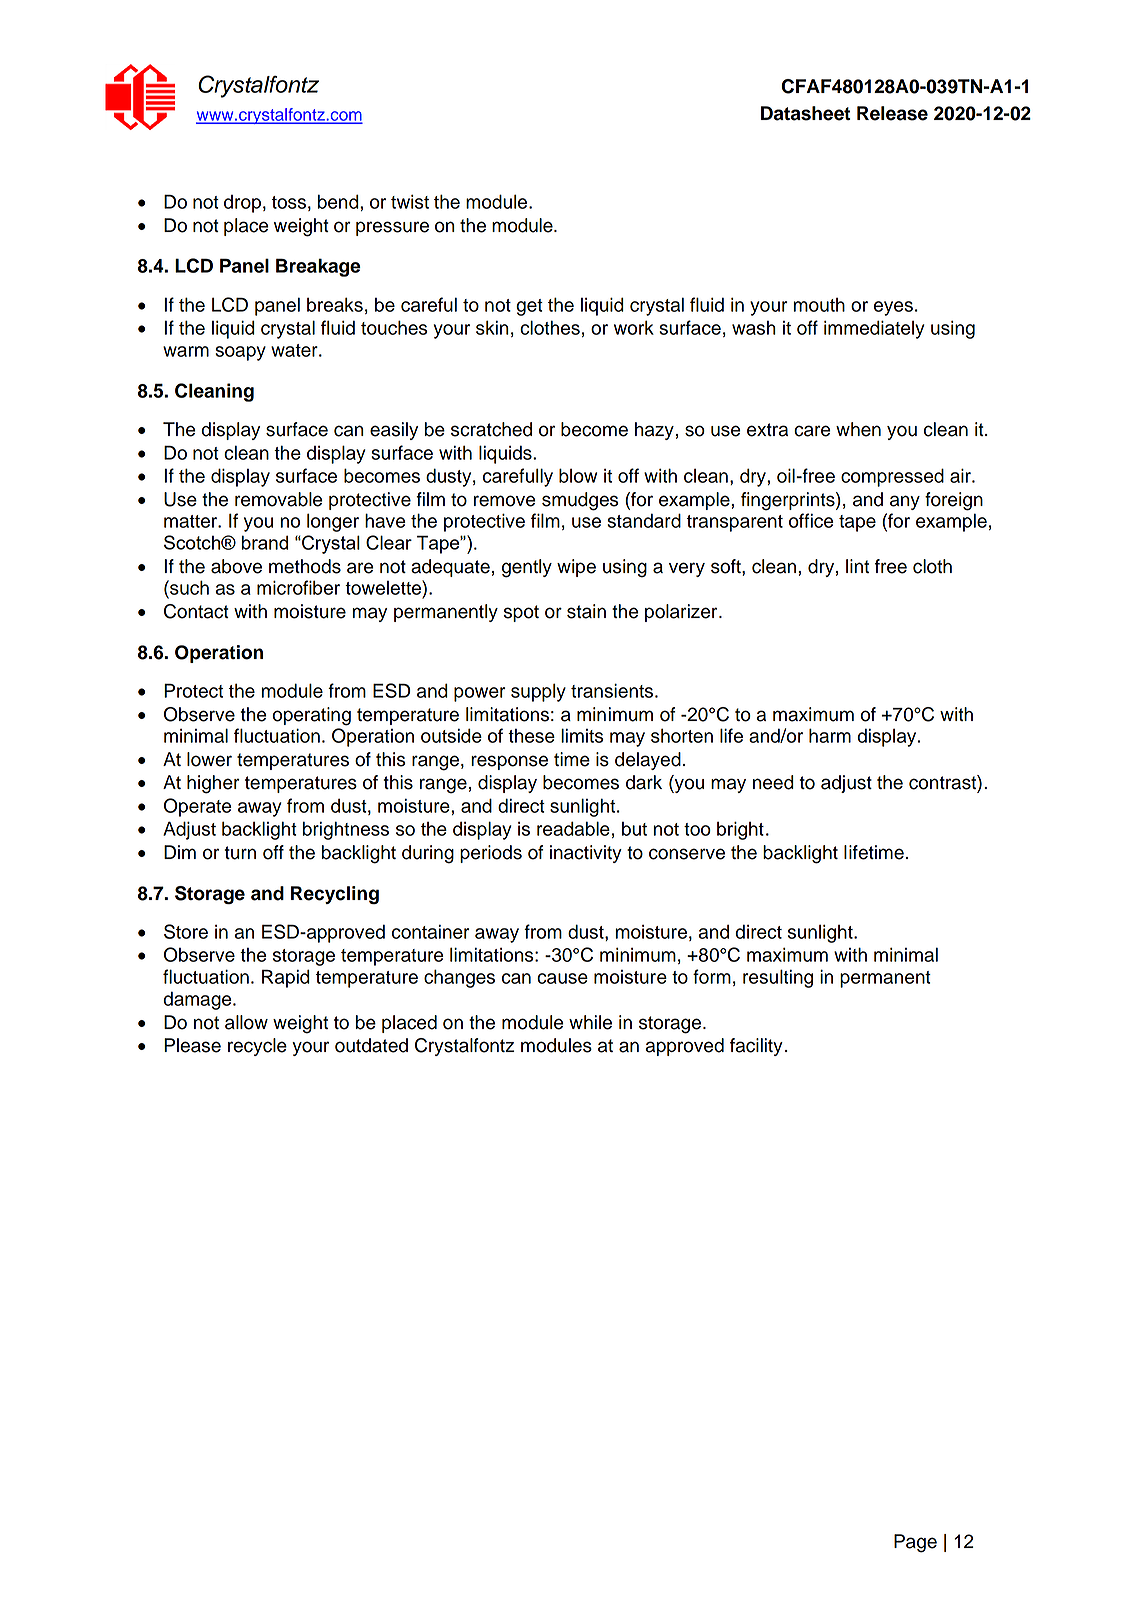 The width and height of the screenshot is (1136, 1606). What do you see at coordinates (756, 1047) in the screenshot?
I see `facility` at bounding box center [756, 1047].
